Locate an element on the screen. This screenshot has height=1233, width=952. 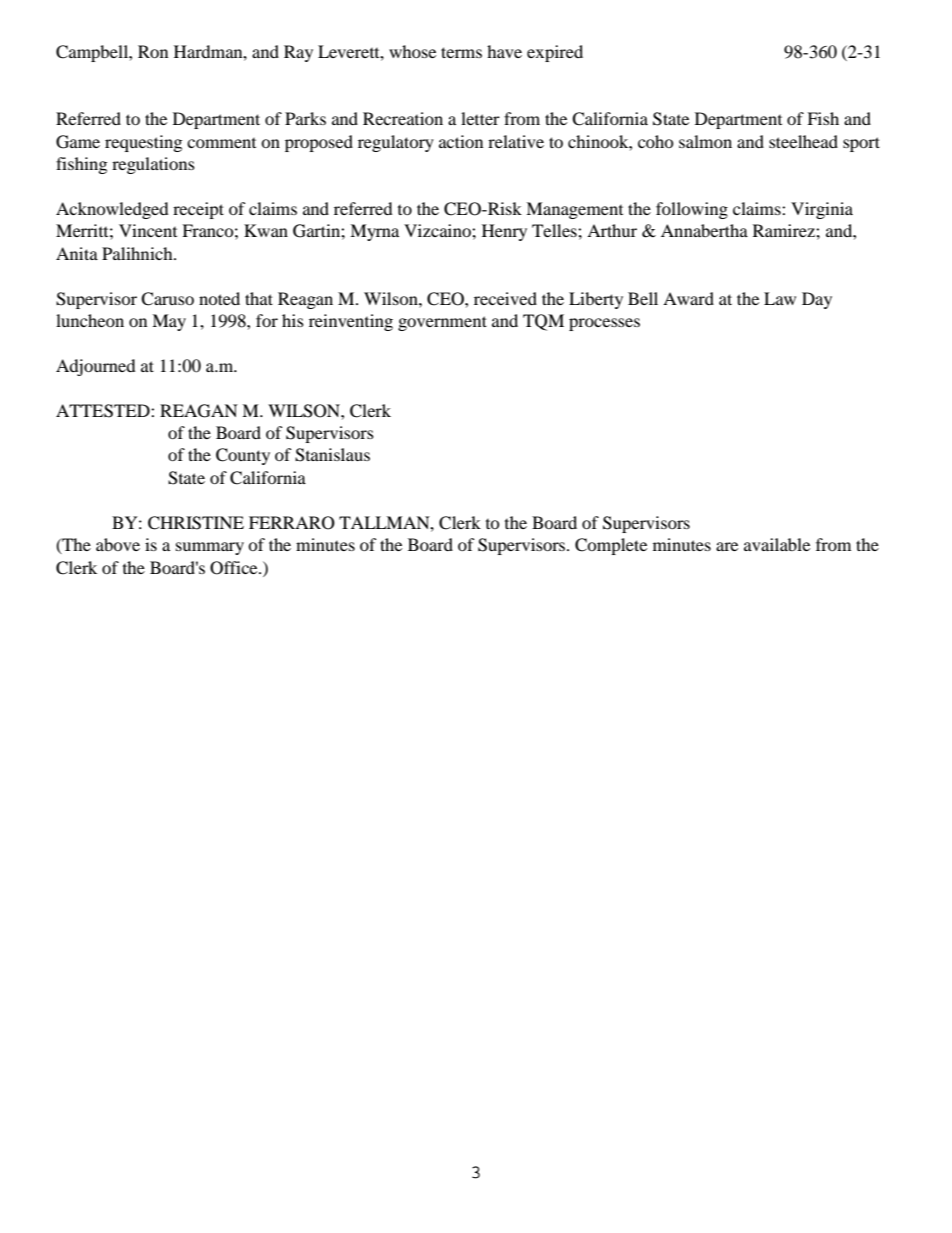
Ron is located at coordinates (153, 51).
